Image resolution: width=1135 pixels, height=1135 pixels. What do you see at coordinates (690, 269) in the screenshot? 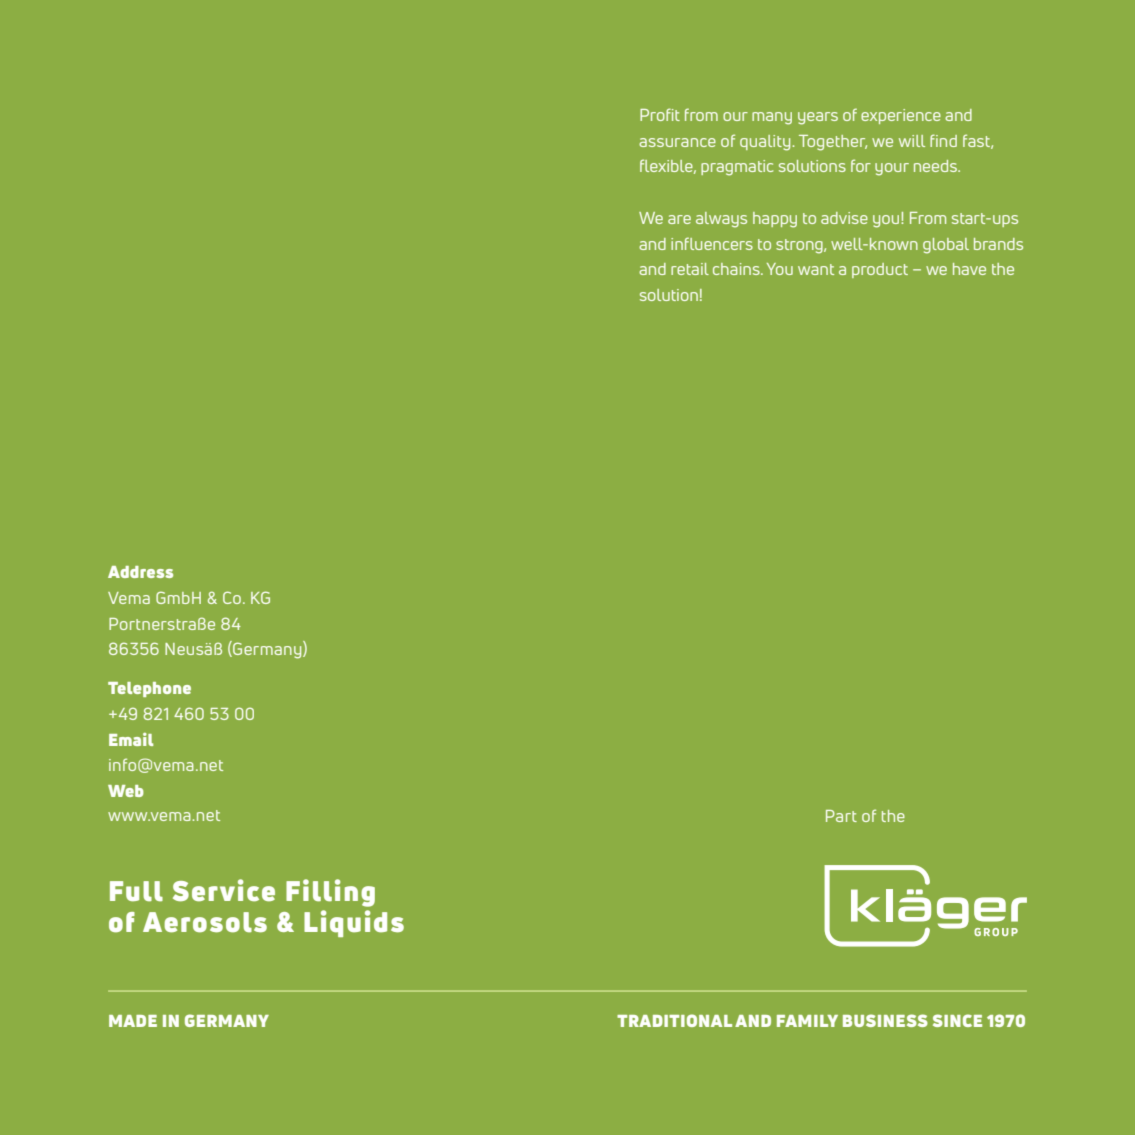
I see `retail` at bounding box center [690, 269].
